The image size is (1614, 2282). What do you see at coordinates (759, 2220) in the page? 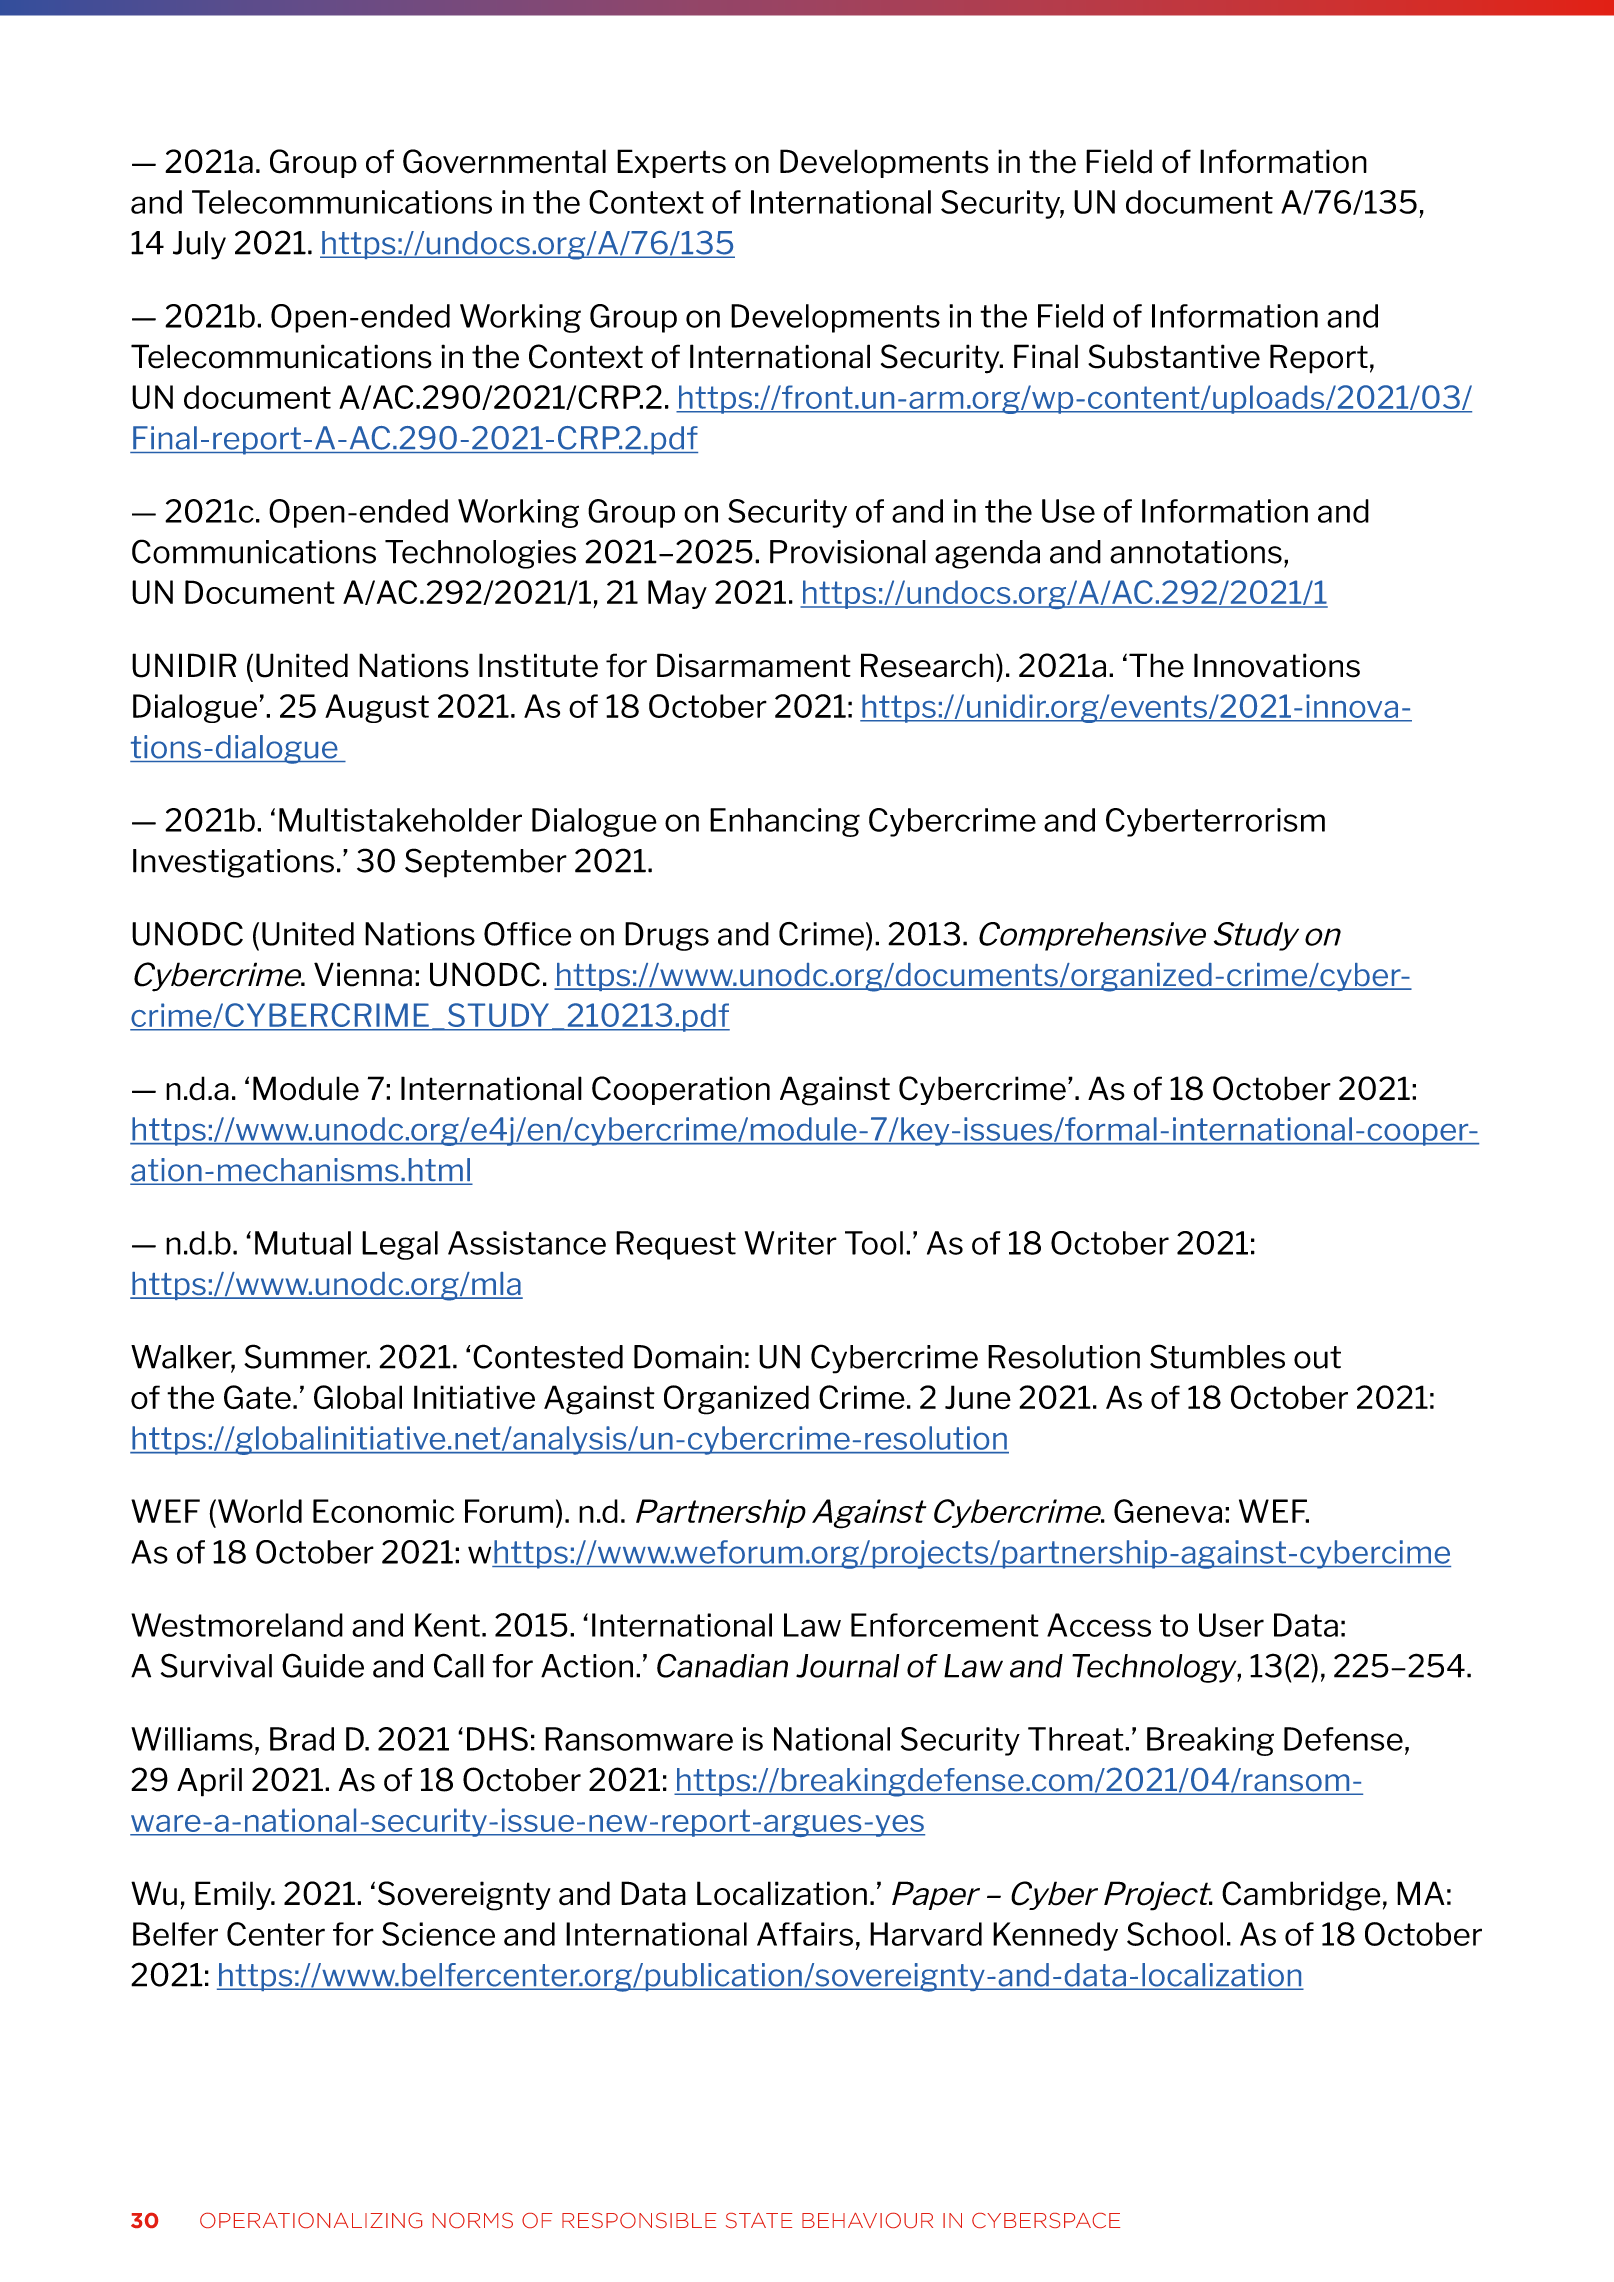
I see `STATE` at bounding box center [759, 2220].
